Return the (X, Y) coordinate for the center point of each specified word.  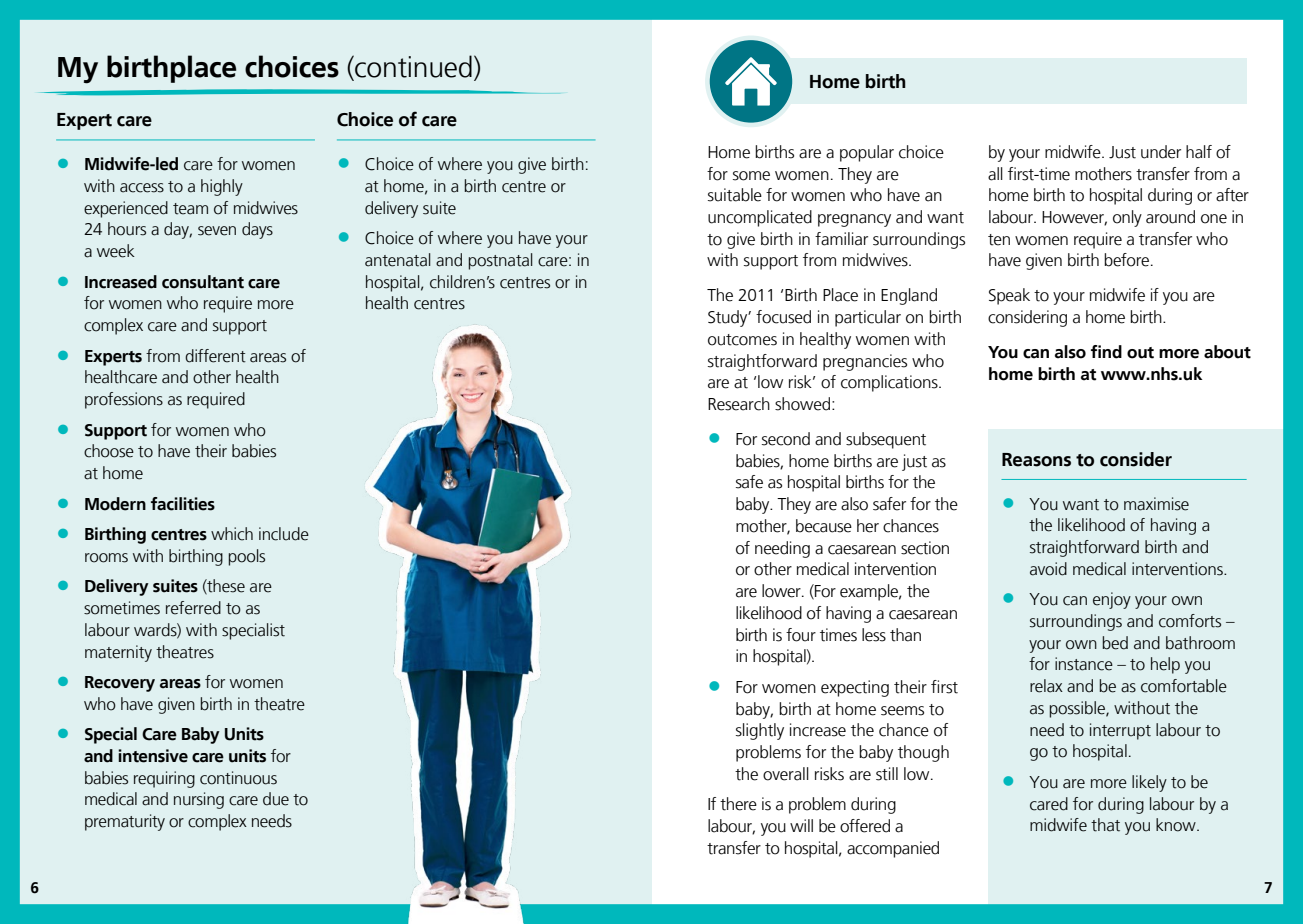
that (1105, 825)
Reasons (1036, 460)
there (738, 804)
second (786, 439)
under (1161, 152)
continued (412, 67)
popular (867, 153)
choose (109, 451)
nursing (199, 800)
